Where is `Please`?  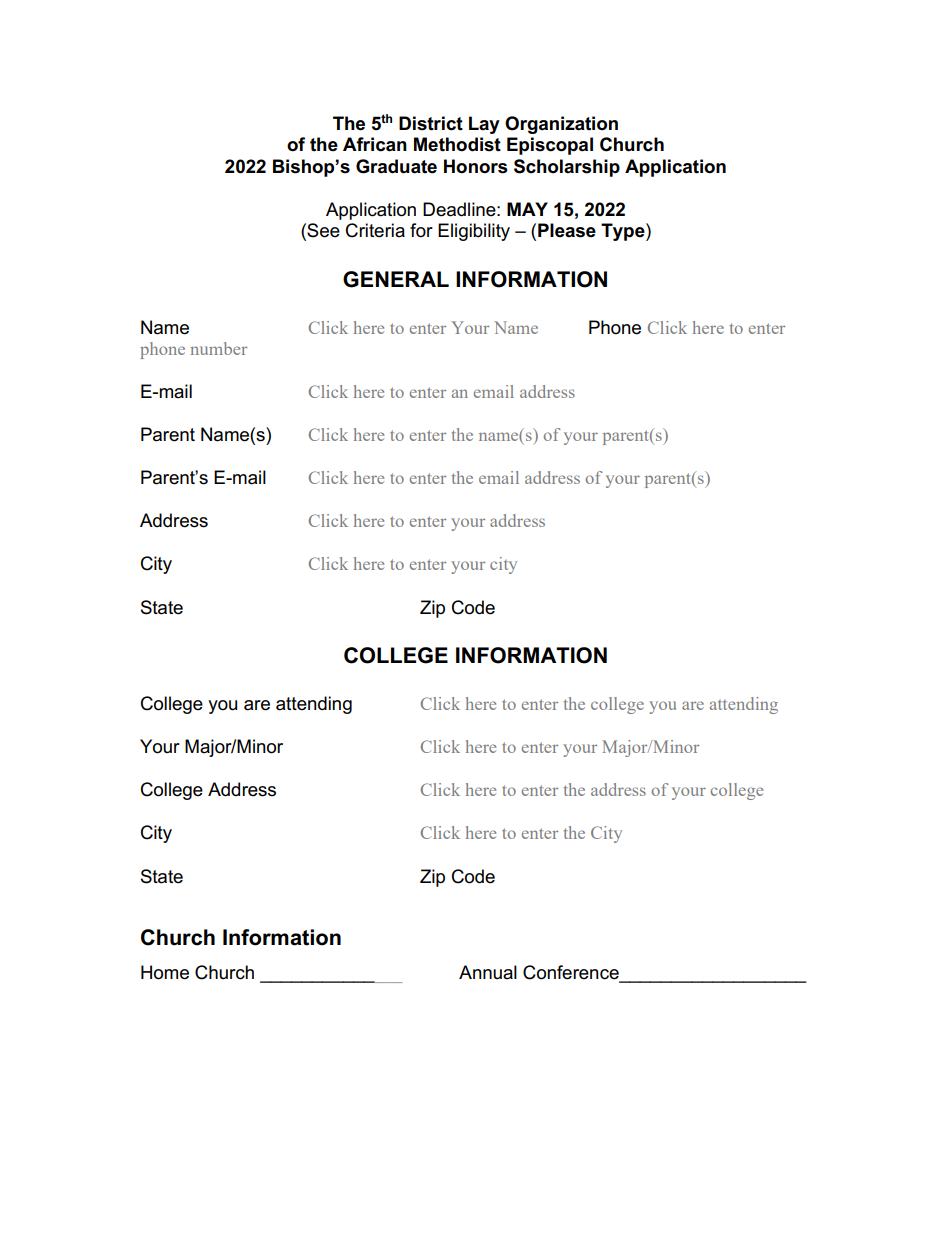 Please is located at coordinates (567, 230).
